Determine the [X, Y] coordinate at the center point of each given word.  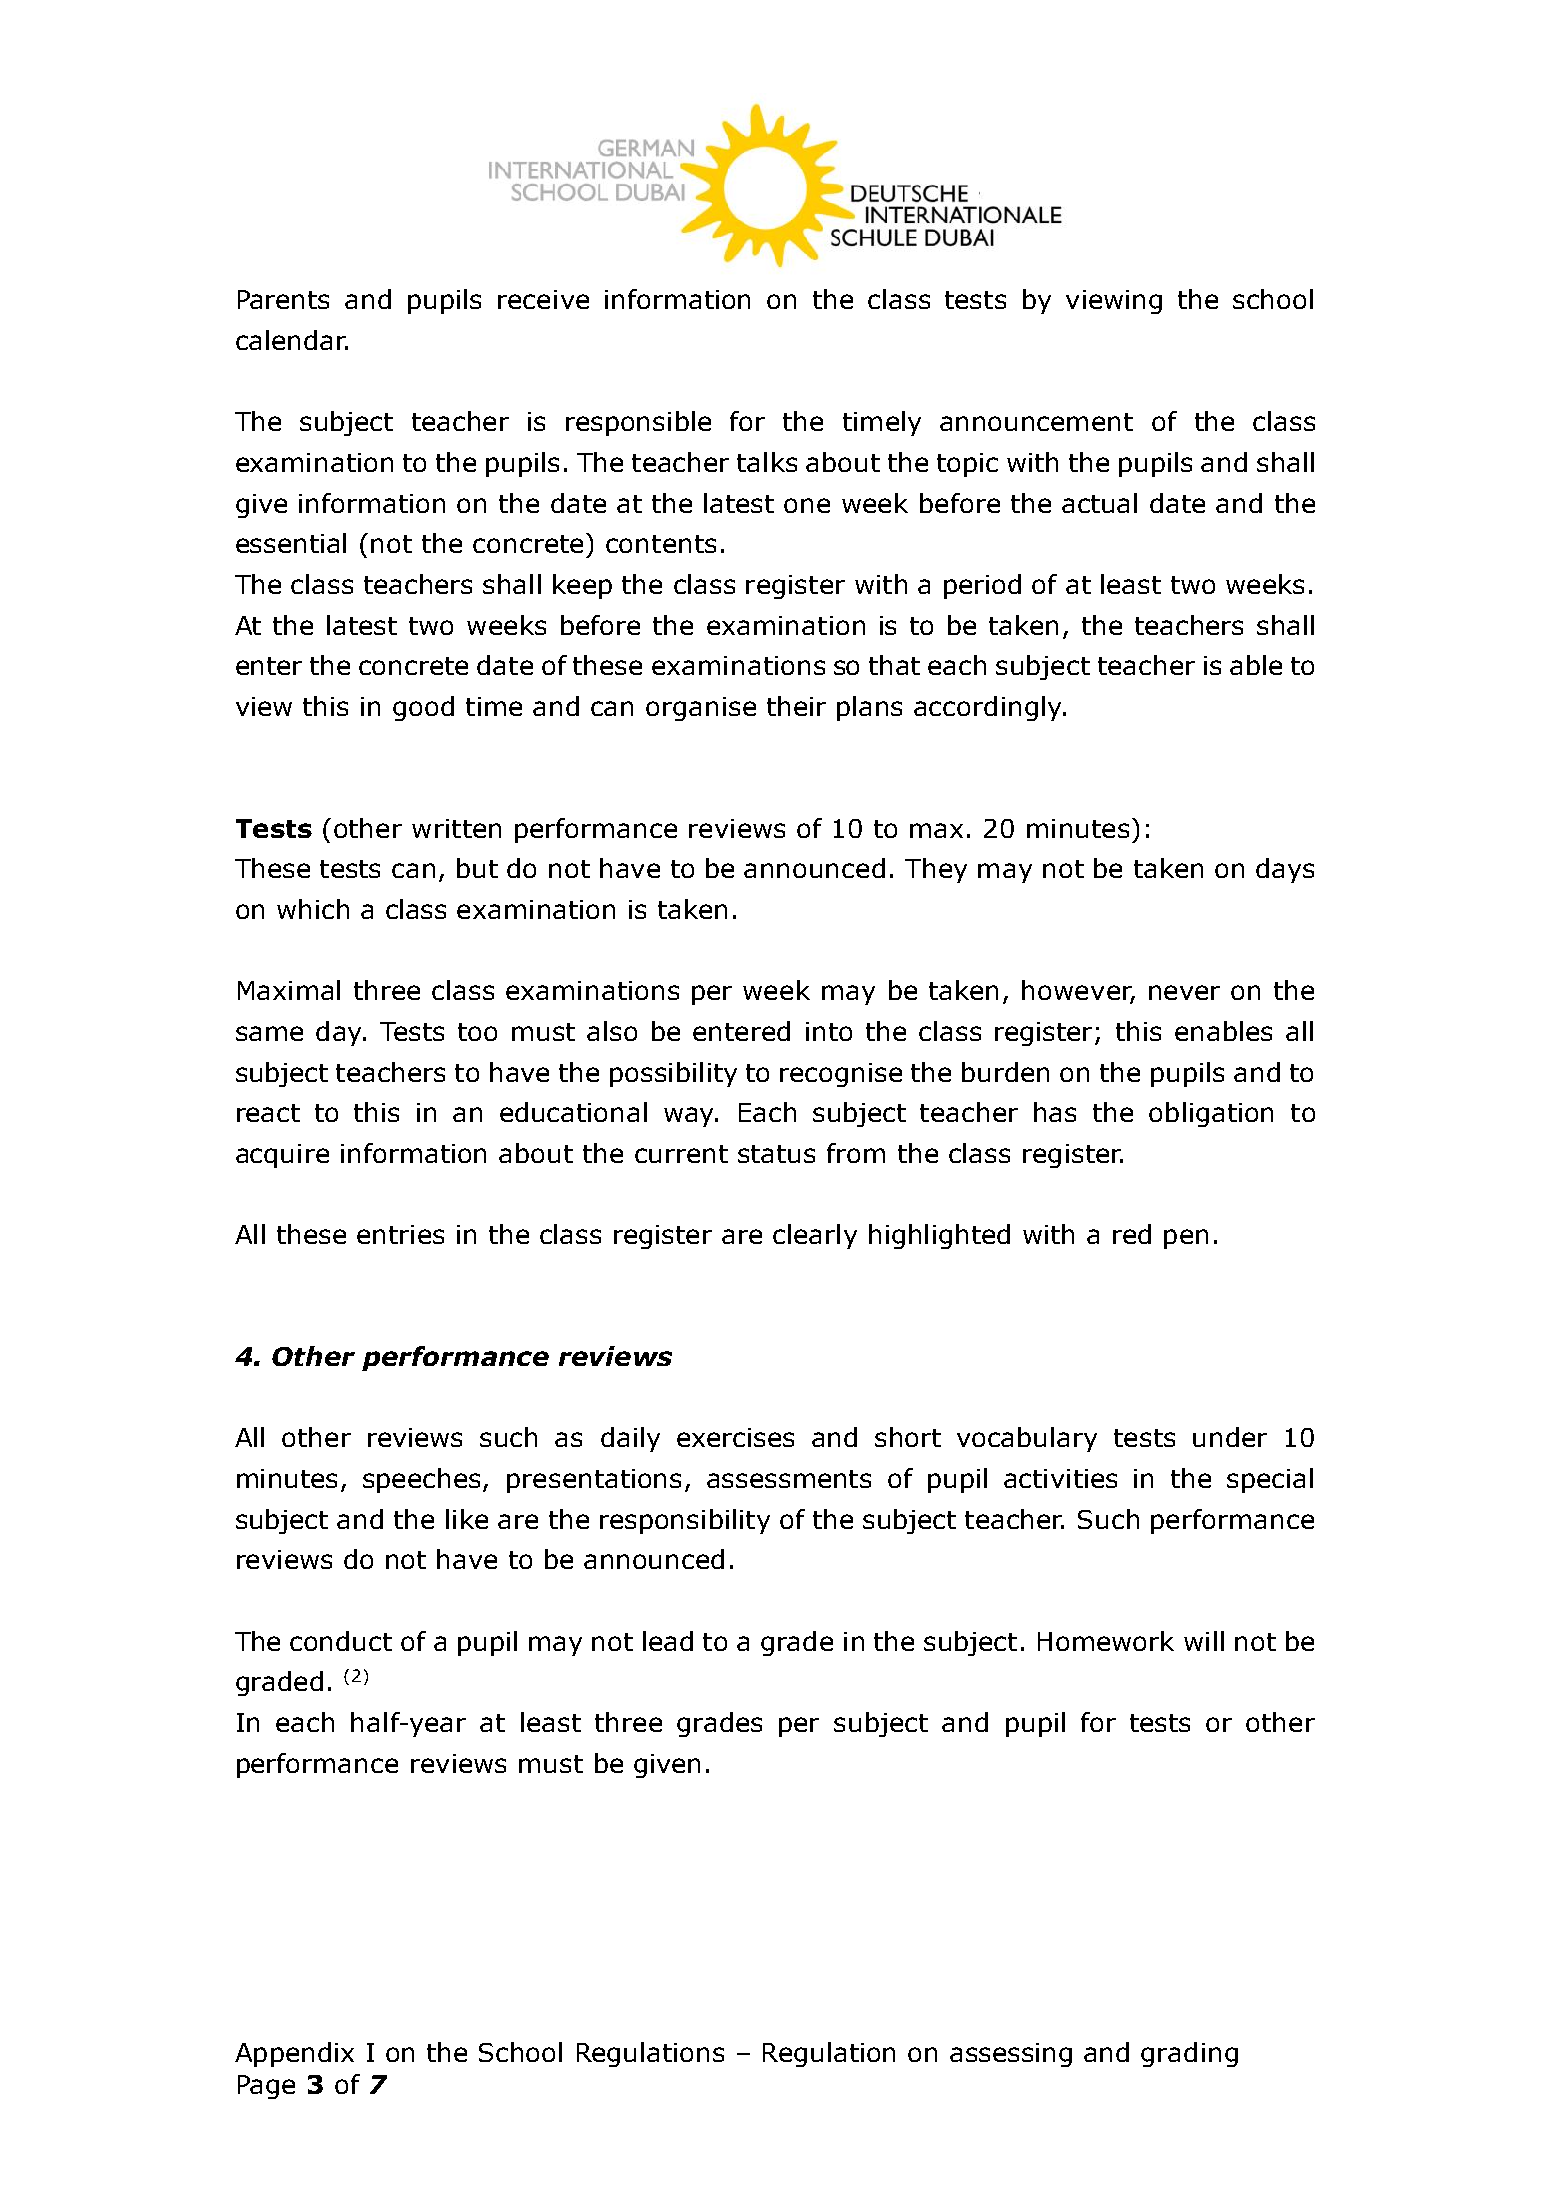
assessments [789, 1479]
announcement [1036, 422]
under [1230, 1437]
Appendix [294, 2054]
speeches [423, 1480]
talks [767, 462]
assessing [1011, 2055]
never [1184, 992]
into [829, 1031]
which [313, 909]
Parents [283, 299]
